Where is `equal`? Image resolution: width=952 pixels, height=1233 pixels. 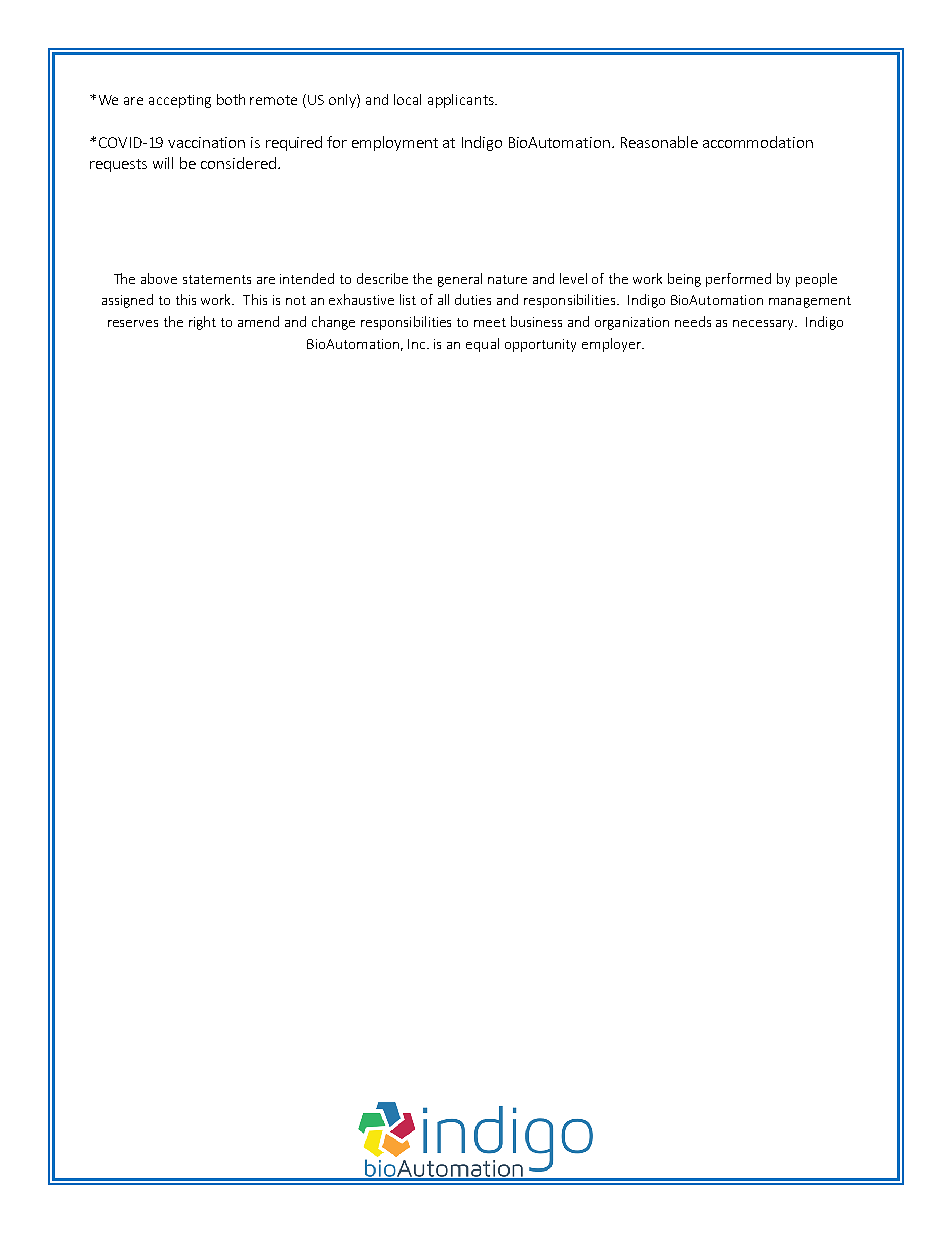 equal is located at coordinates (482, 345).
